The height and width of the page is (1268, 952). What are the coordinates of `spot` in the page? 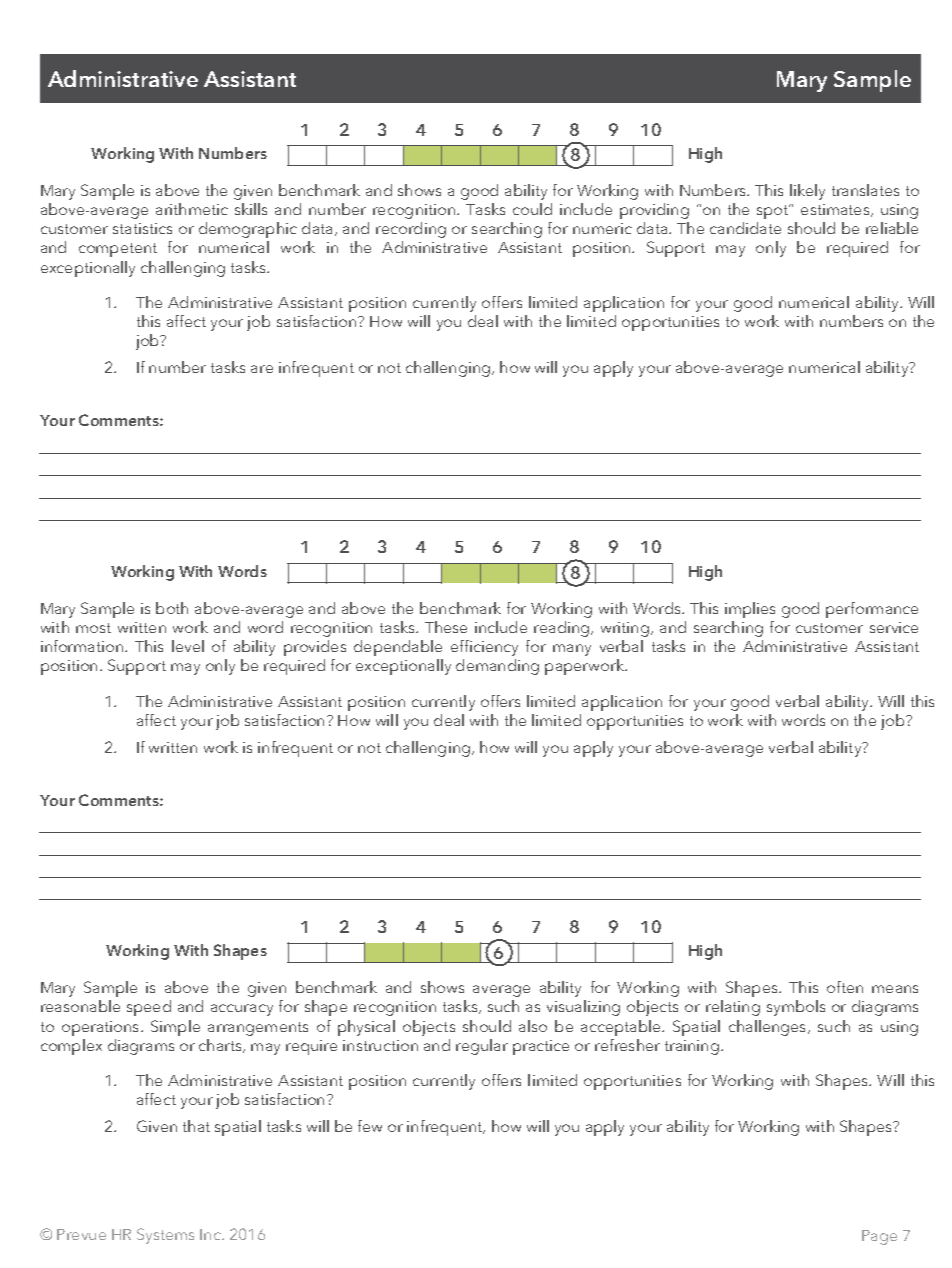 It's located at (774, 211).
